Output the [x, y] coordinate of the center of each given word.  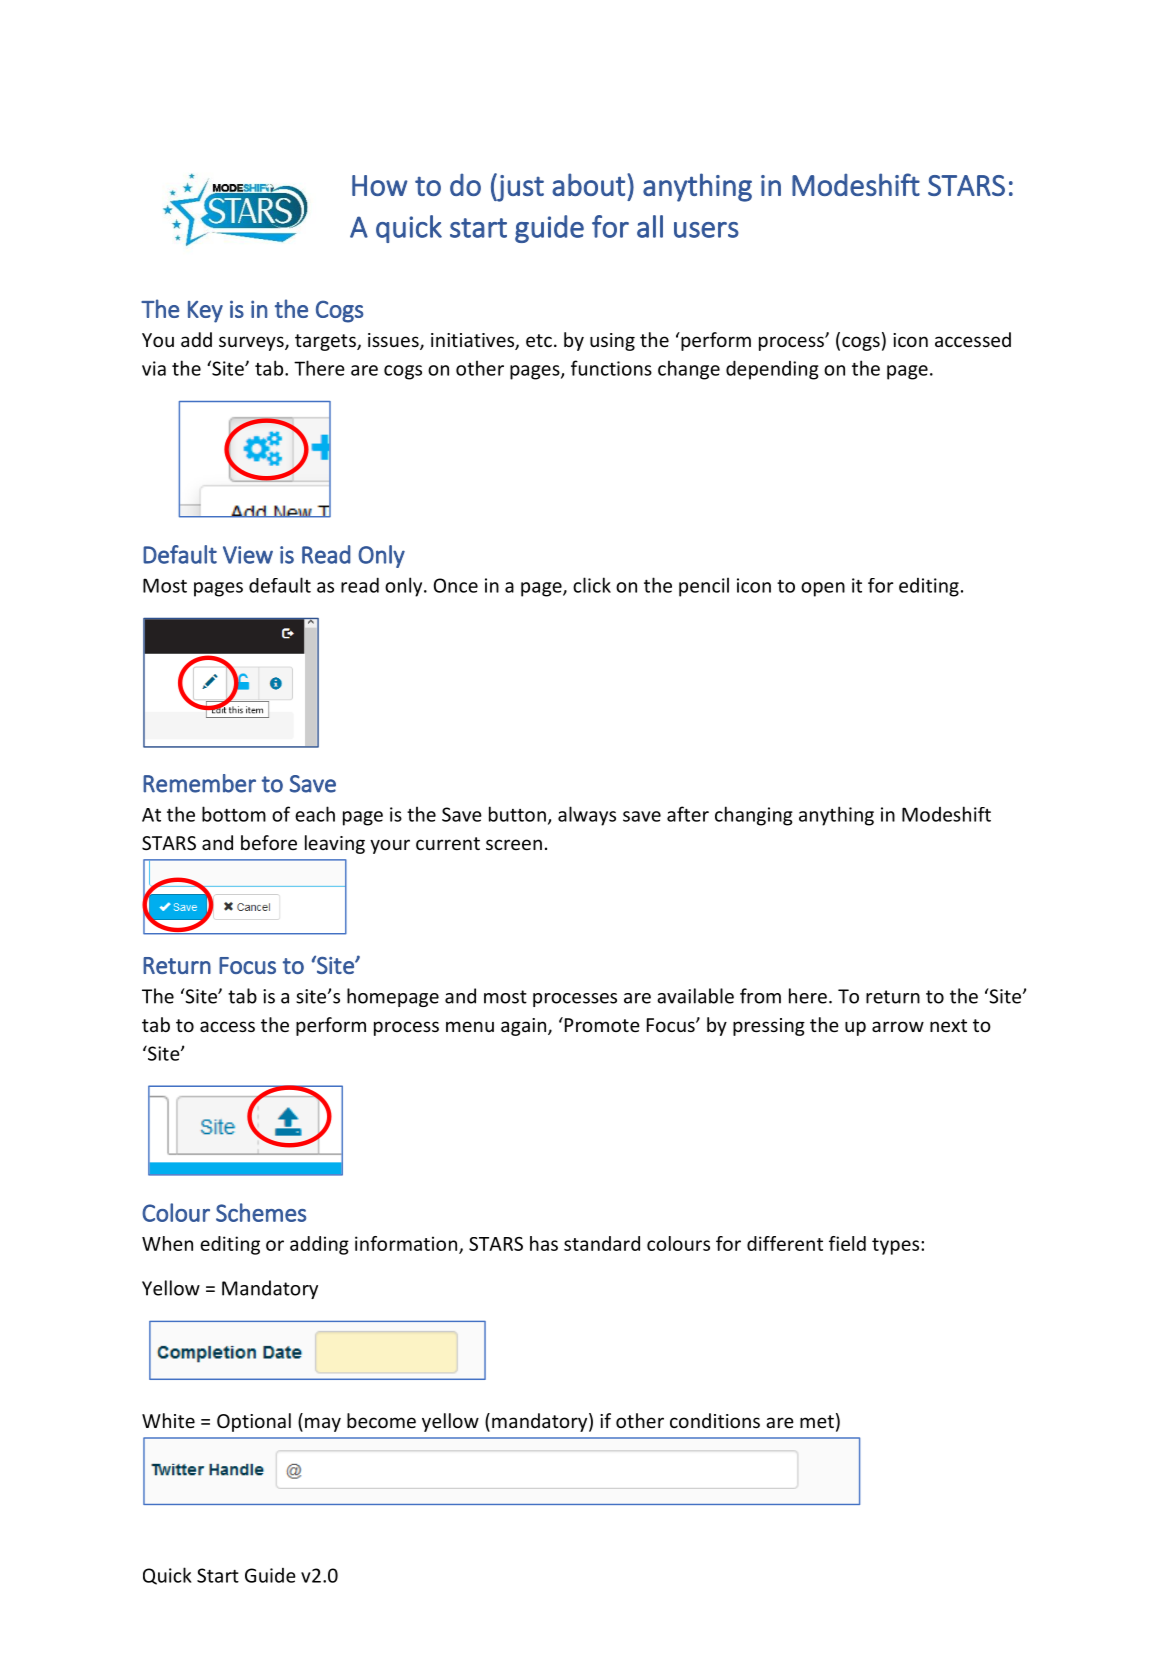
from [760, 996]
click [592, 585]
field [847, 1243]
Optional [254, 1422]
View [248, 555]
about [588, 184]
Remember [199, 783]
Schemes [261, 1212]
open [823, 589]
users [706, 230]
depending [772, 370]
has [544, 1243]
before [269, 842]
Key [205, 312]
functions [611, 368]
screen [514, 844]
